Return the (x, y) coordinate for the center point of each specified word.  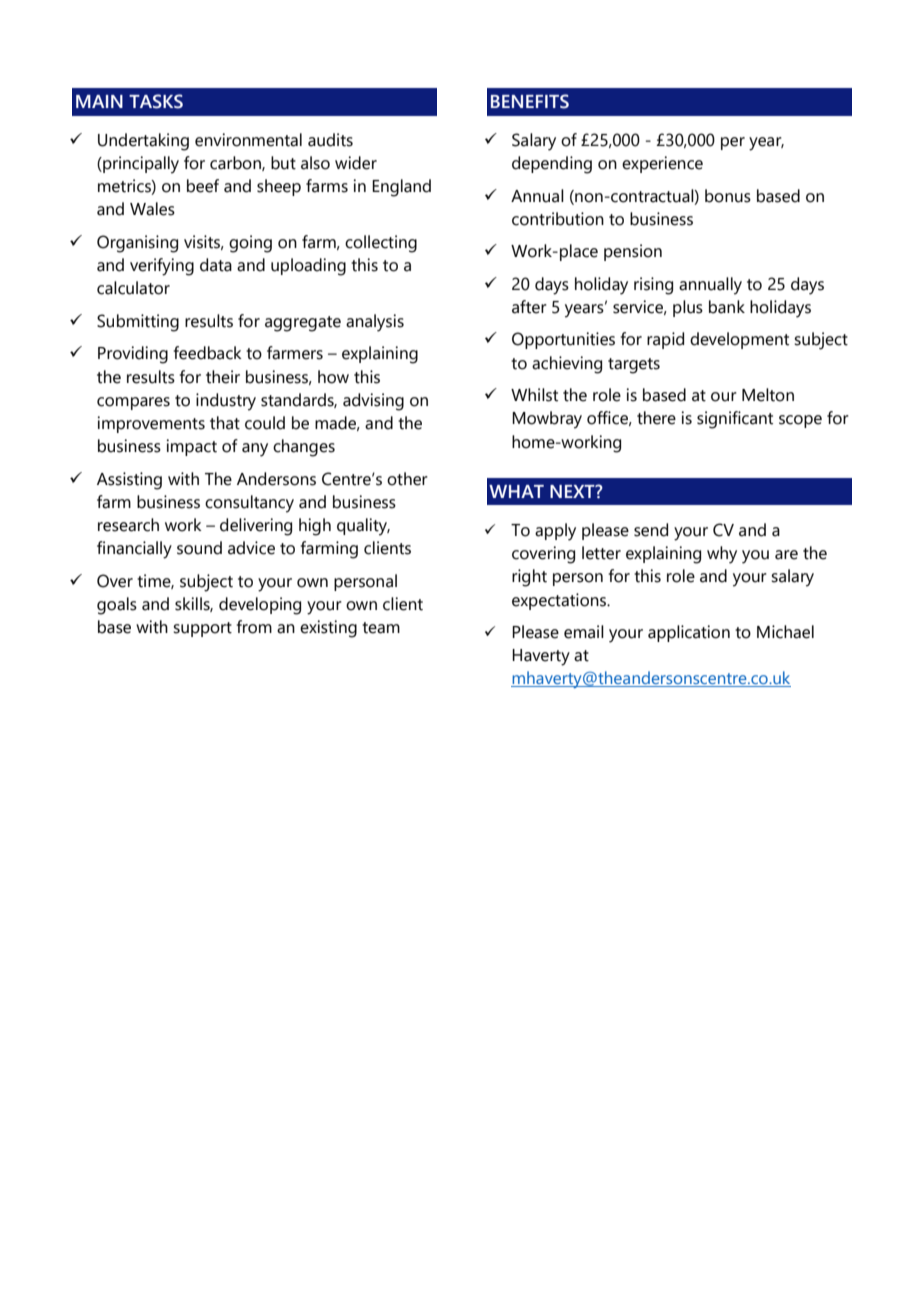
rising (653, 286)
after (529, 307)
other (407, 479)
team (381, 628)
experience (662, 164)
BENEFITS (530, 101)
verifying (162, 267)
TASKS (156, 101)
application (689, 633)
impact (191, 447)
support (202, 629)
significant (735, 420)
